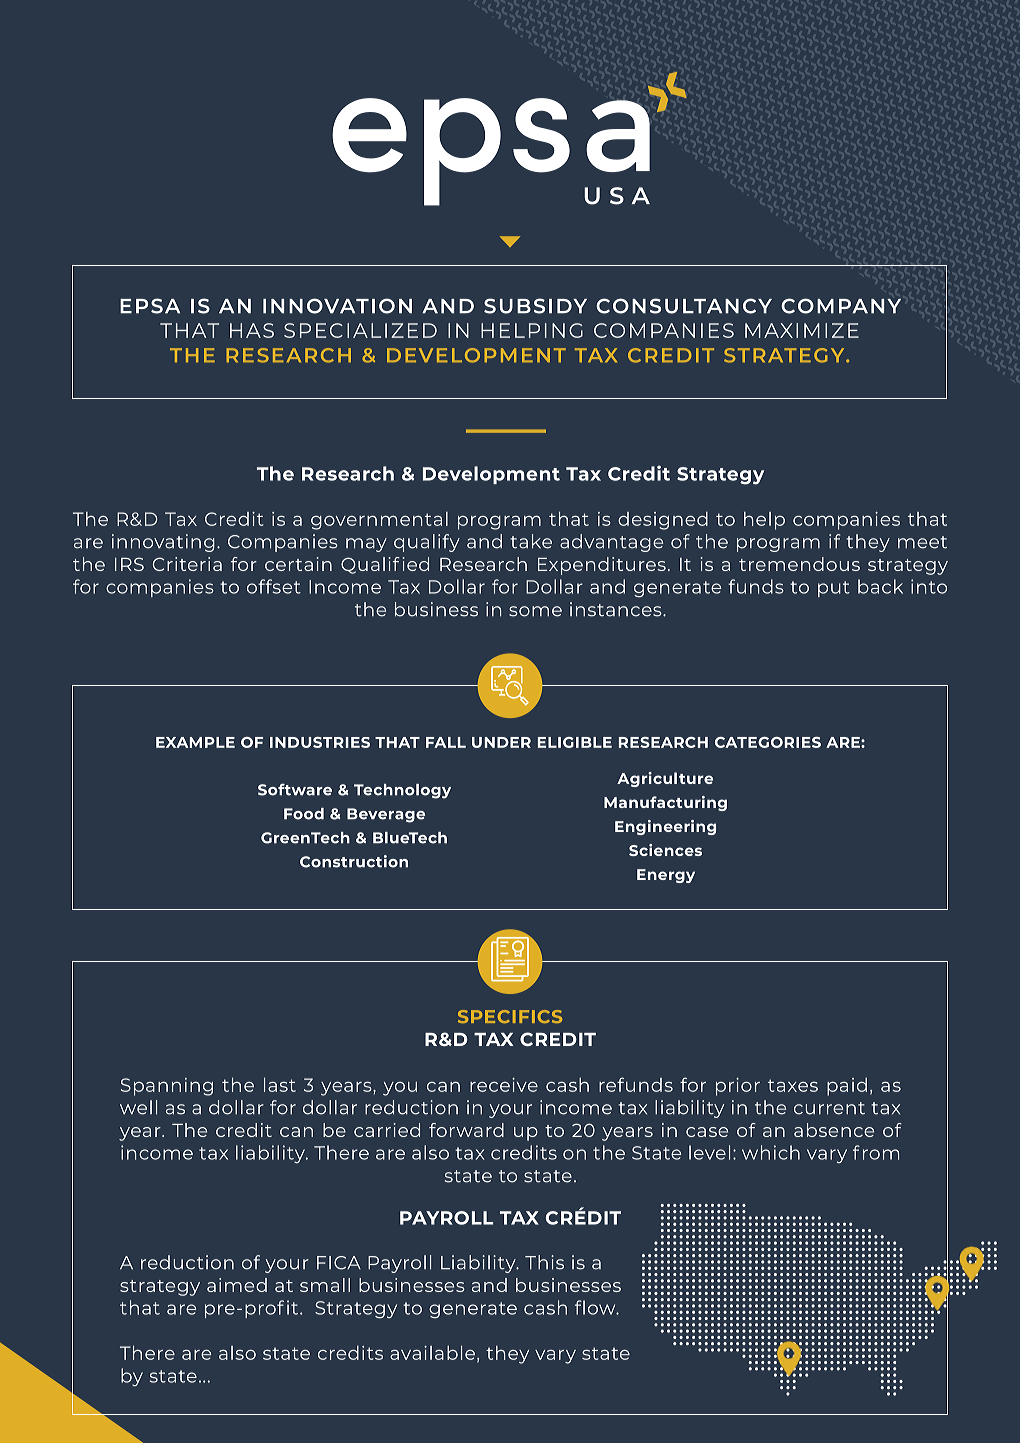 Image resolution: width=1020 pixels, height=1443 pixels. I want to click on aimed, so click(237, 1285).
